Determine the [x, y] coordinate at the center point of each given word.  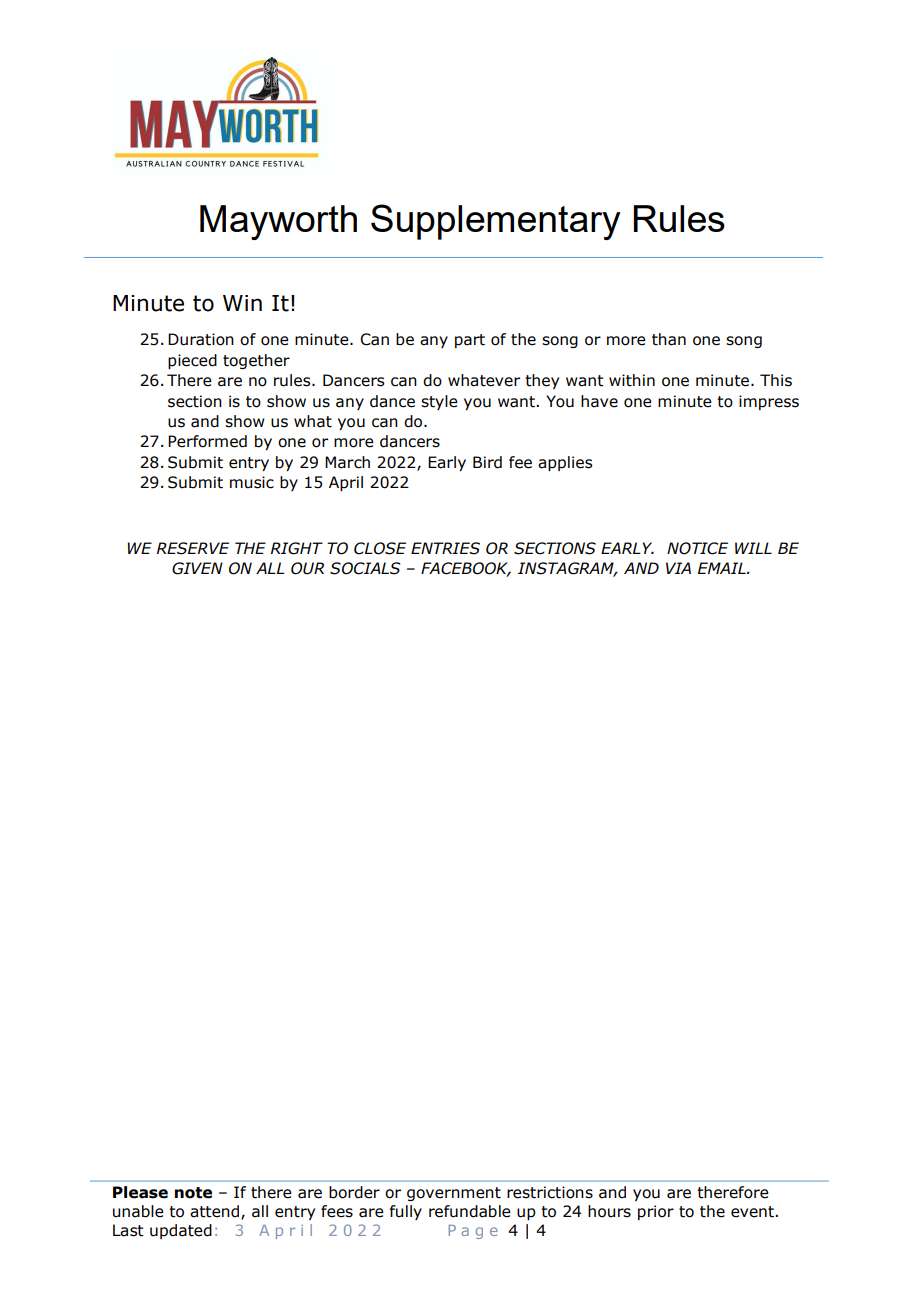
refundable [470, 1211]
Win [242, 303]
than [669, 339]
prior [656, 1212]
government [454, 1194]
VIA [678, 568]
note [193, 1193]
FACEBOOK [466, 569]
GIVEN [197, 568]
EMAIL [723, 568]
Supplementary [496, 222]
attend [216, 1212]
